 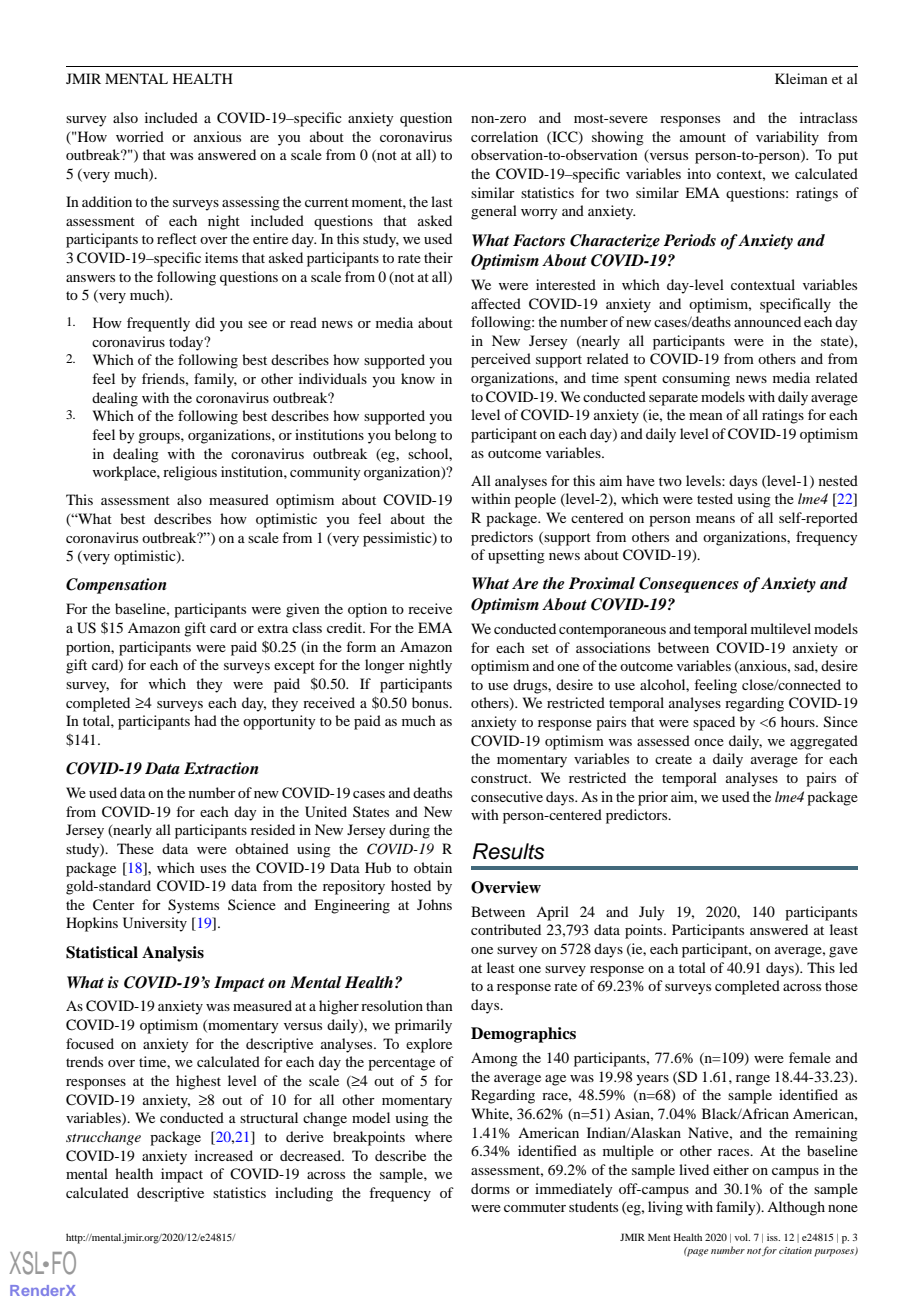 What do you see at coordinates (224, 1155) in the page?
I see `increased` at bounding box center [224, 1155].
